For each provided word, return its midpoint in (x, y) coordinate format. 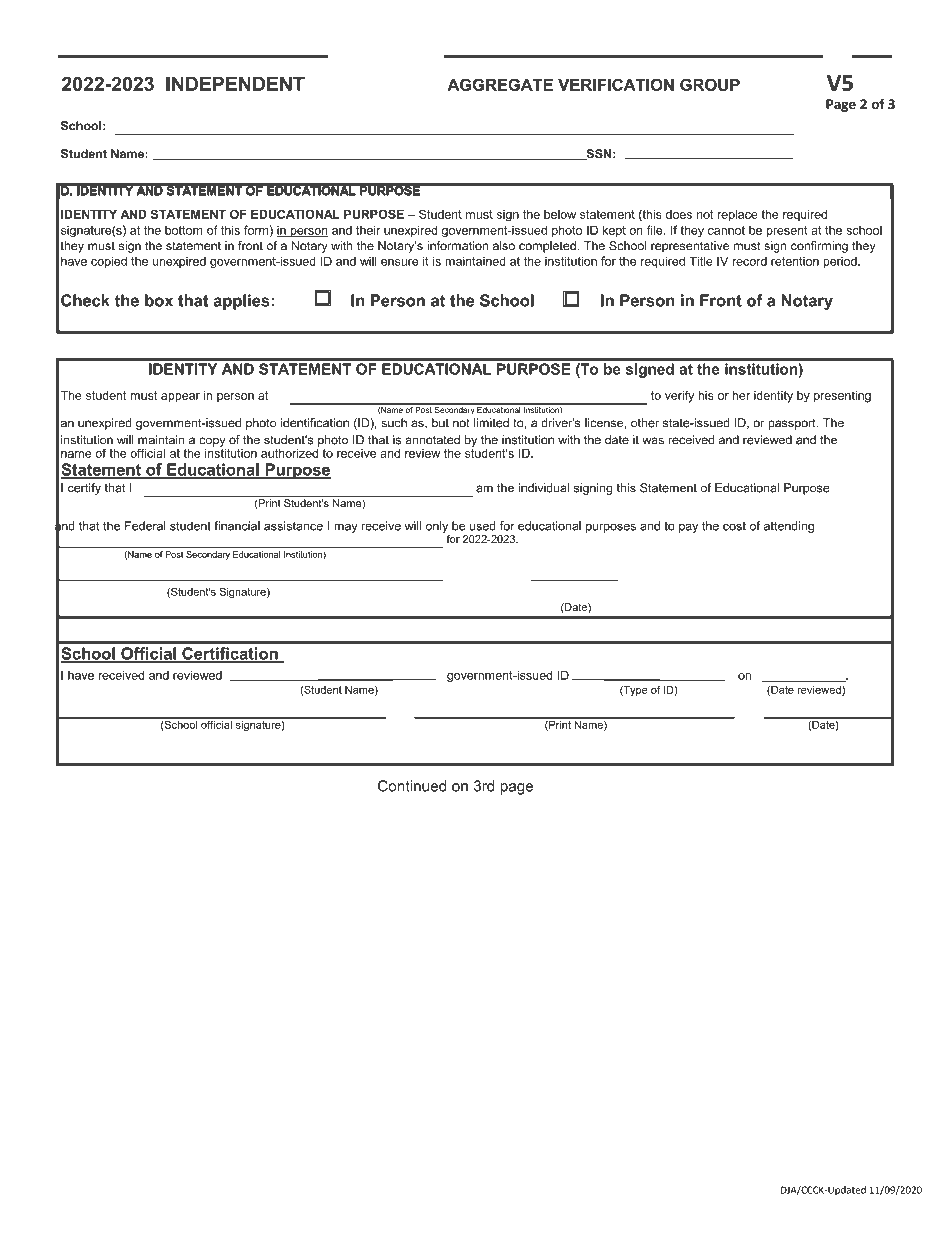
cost (734, 526)
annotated (432, 440)
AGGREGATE (500, 84)
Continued (412, 786)
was (653, 441)
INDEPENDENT (235, 83)
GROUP (710, 84)
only (437, 527)
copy (212, 443)
